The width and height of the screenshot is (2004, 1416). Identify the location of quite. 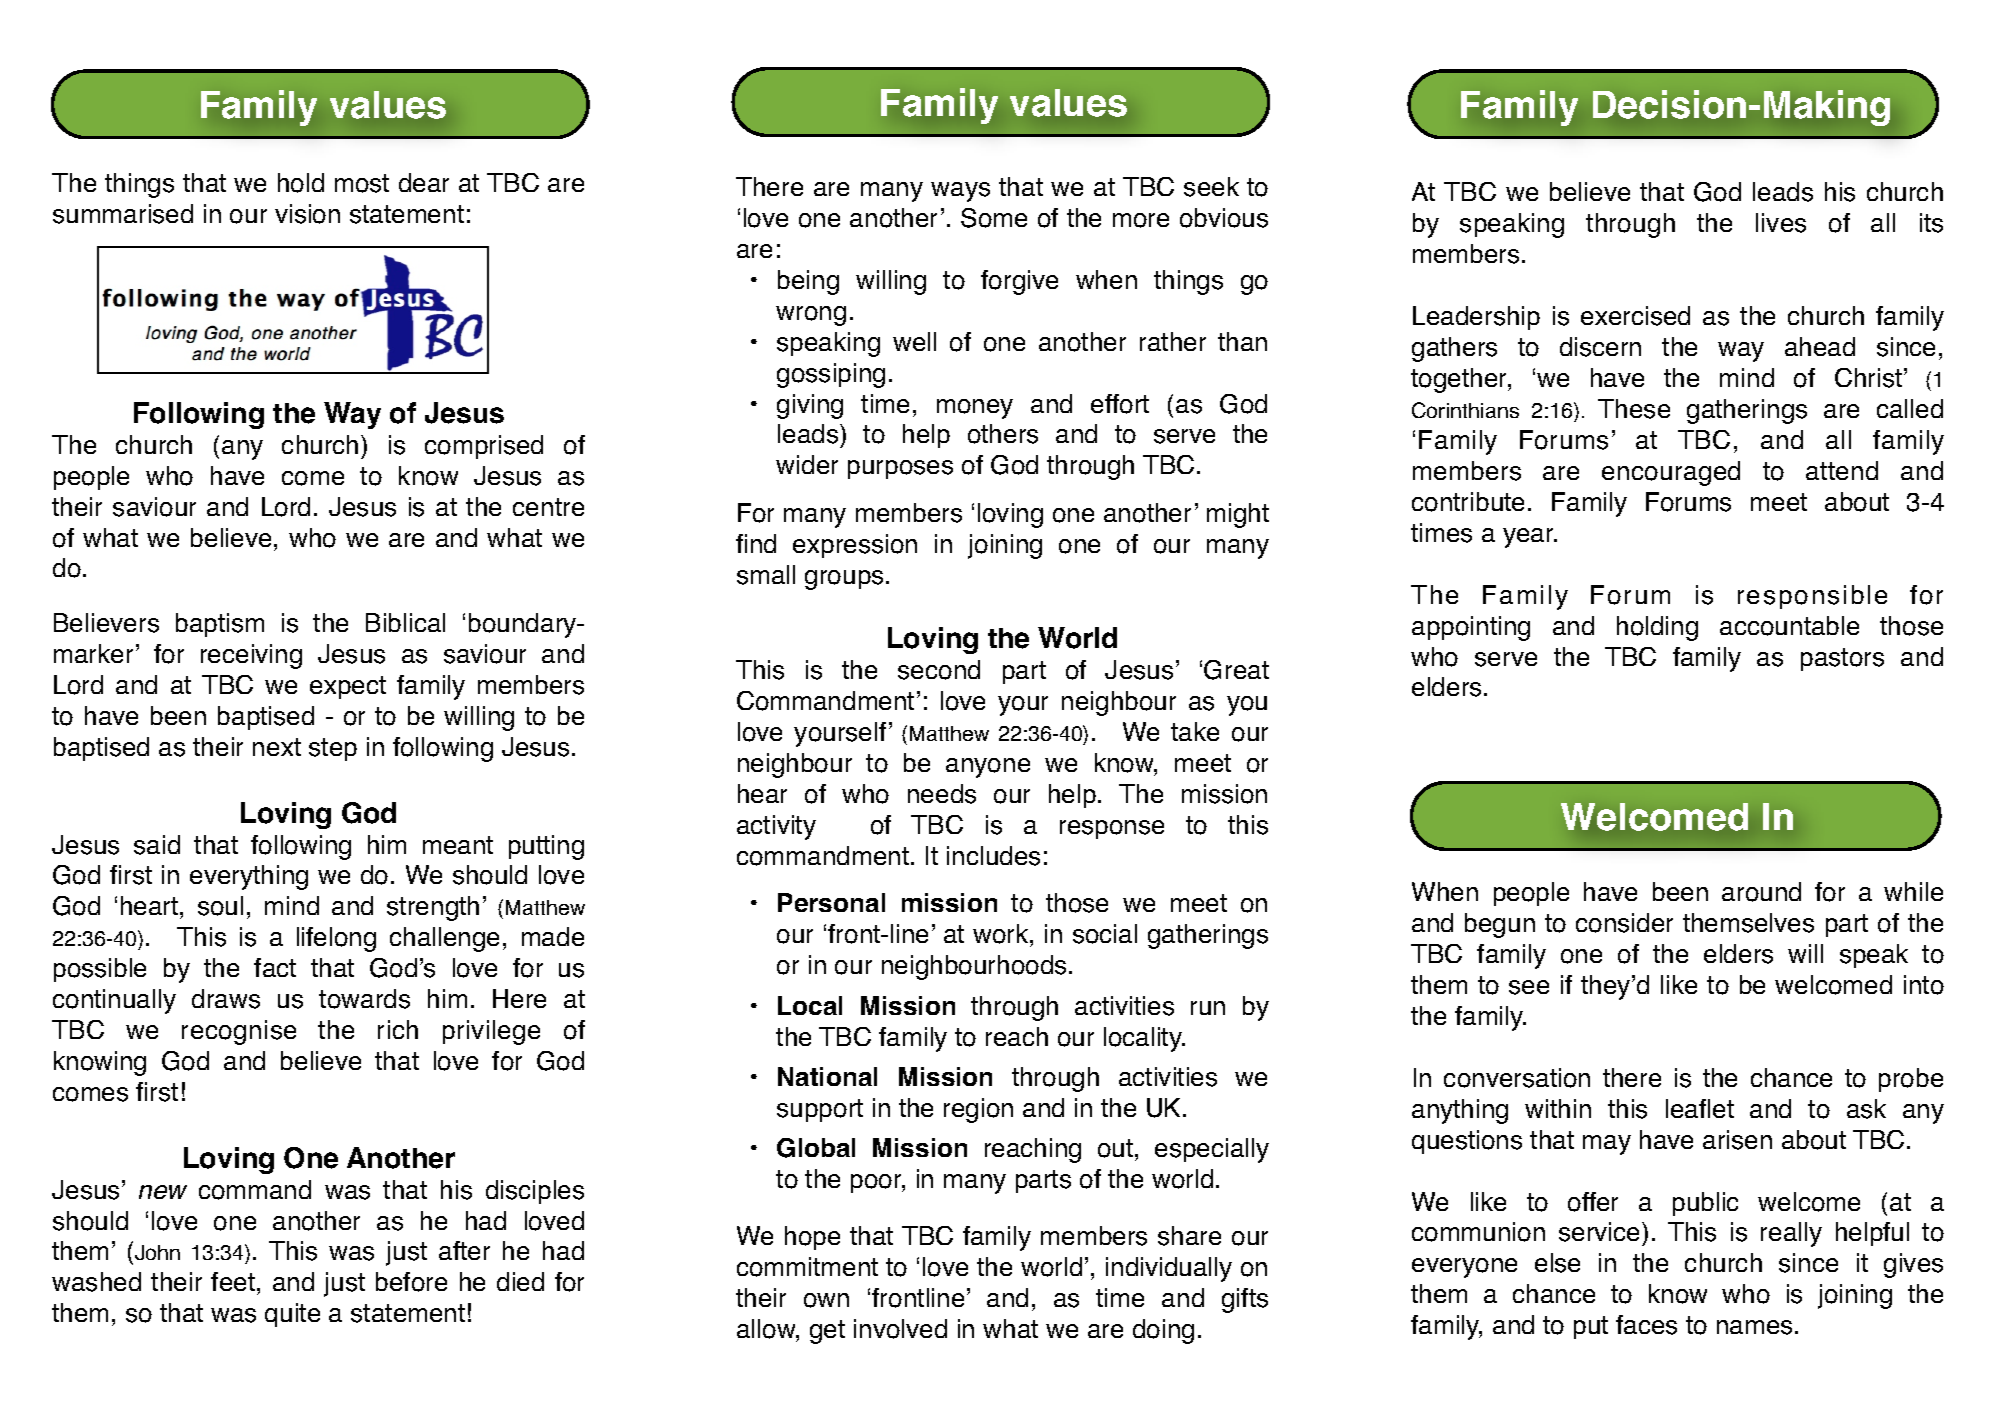
(292, 1315).
